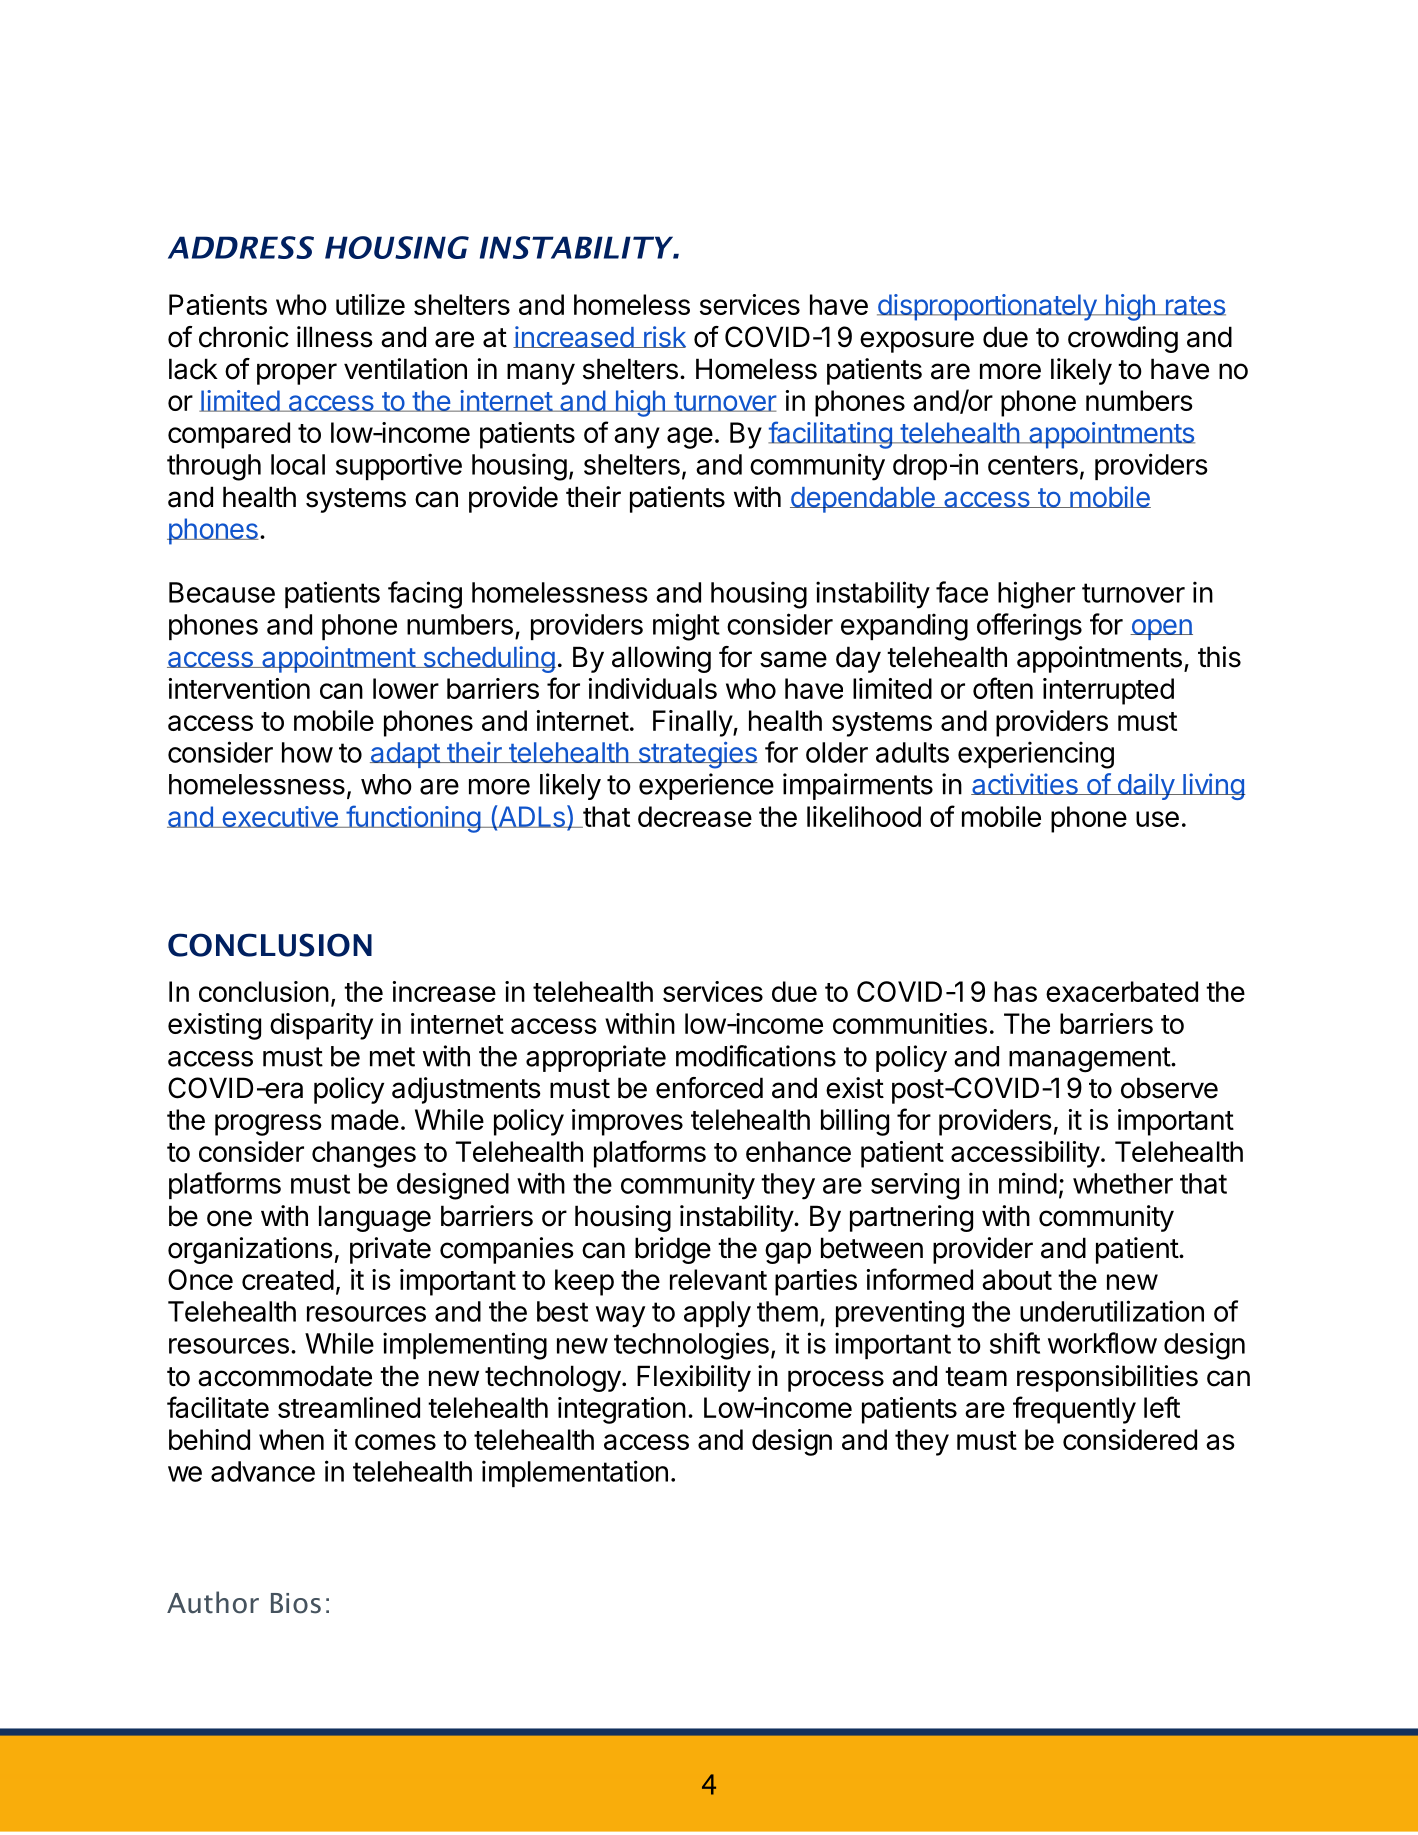  Describe the element at coordinates (296, 1603) in the screenshot. I see `Bios` at that location.
